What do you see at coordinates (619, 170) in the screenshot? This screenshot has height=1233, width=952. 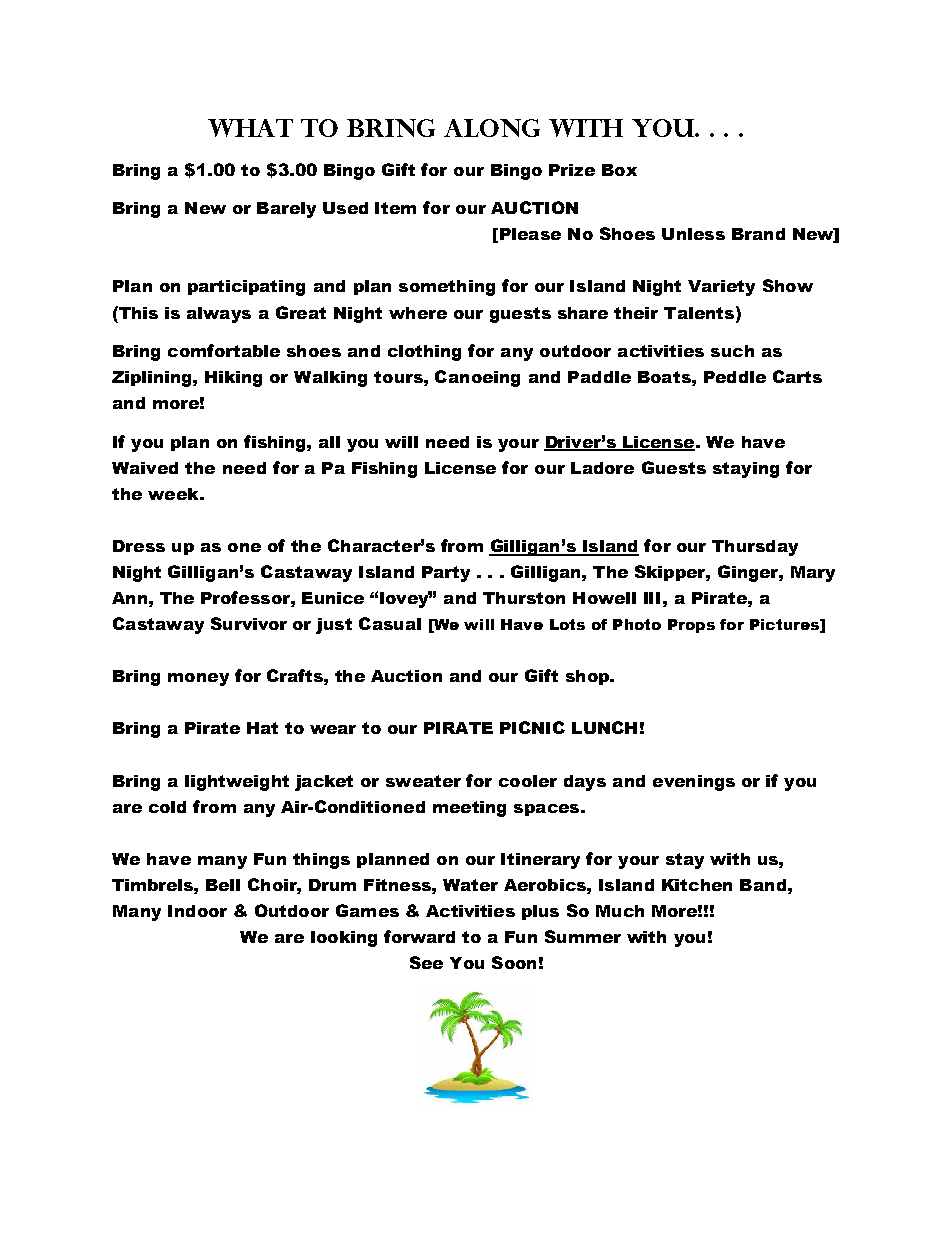 I see `Box` at bounding box center [619, 170].
